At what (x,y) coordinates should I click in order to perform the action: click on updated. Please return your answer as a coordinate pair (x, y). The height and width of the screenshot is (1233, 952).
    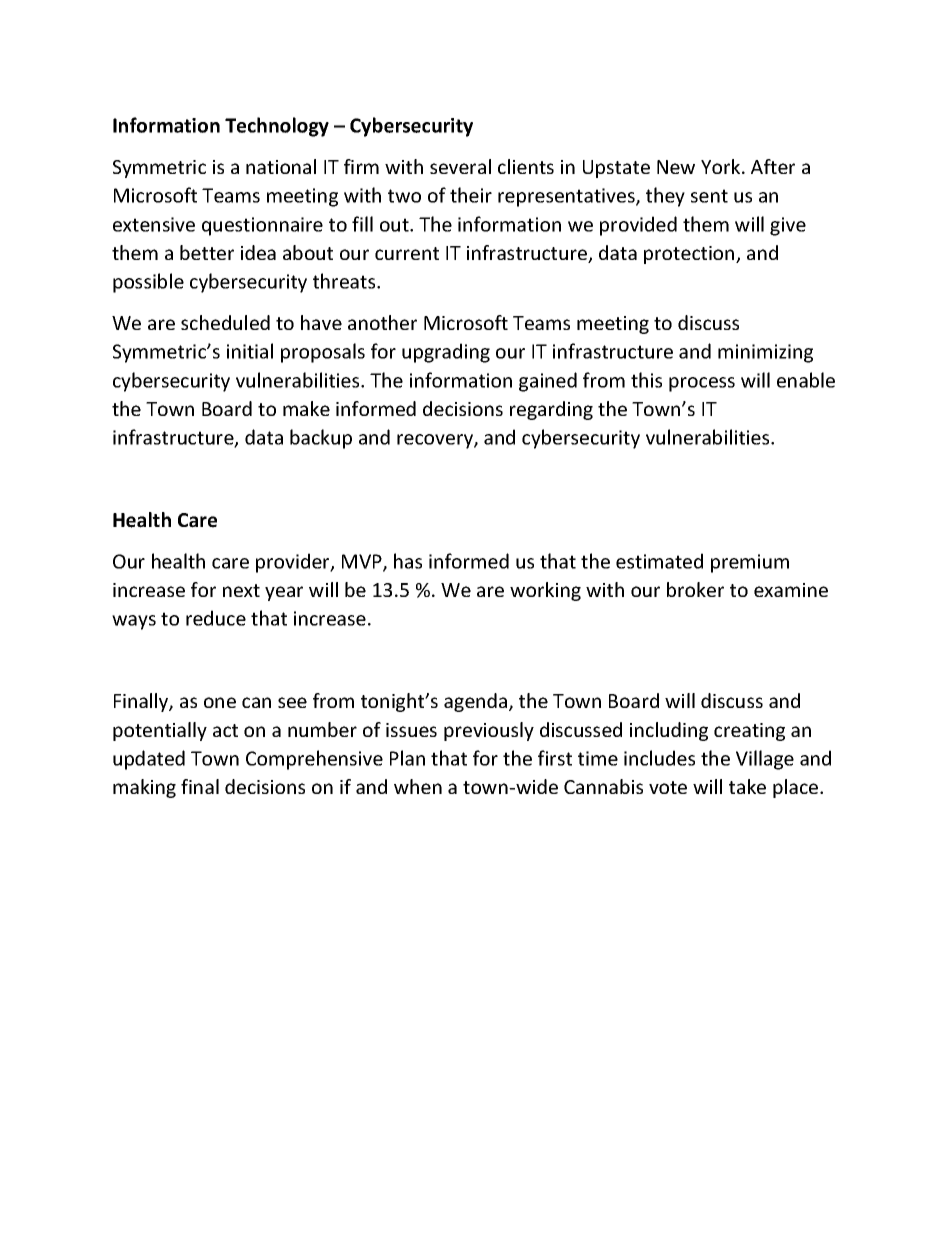
    Looking at the image, I should click on (149, 760).
